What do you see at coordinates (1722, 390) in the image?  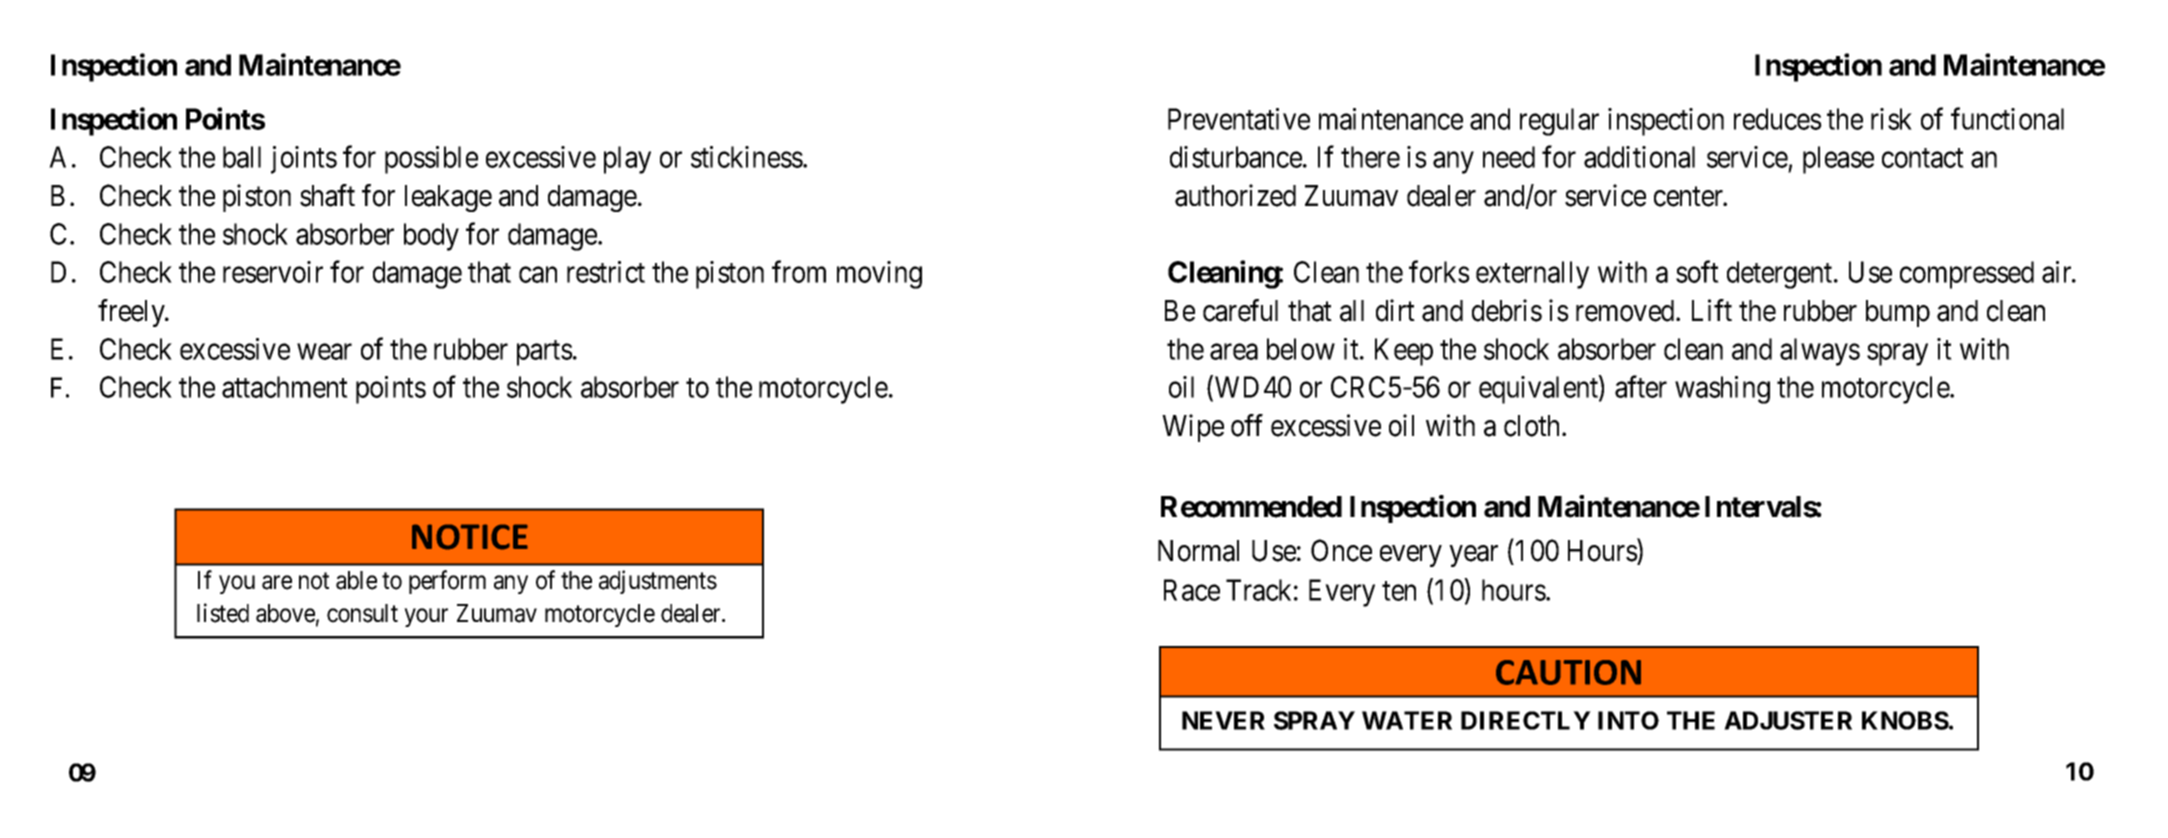 I see `washing` at bounding box center [1722, 390].
